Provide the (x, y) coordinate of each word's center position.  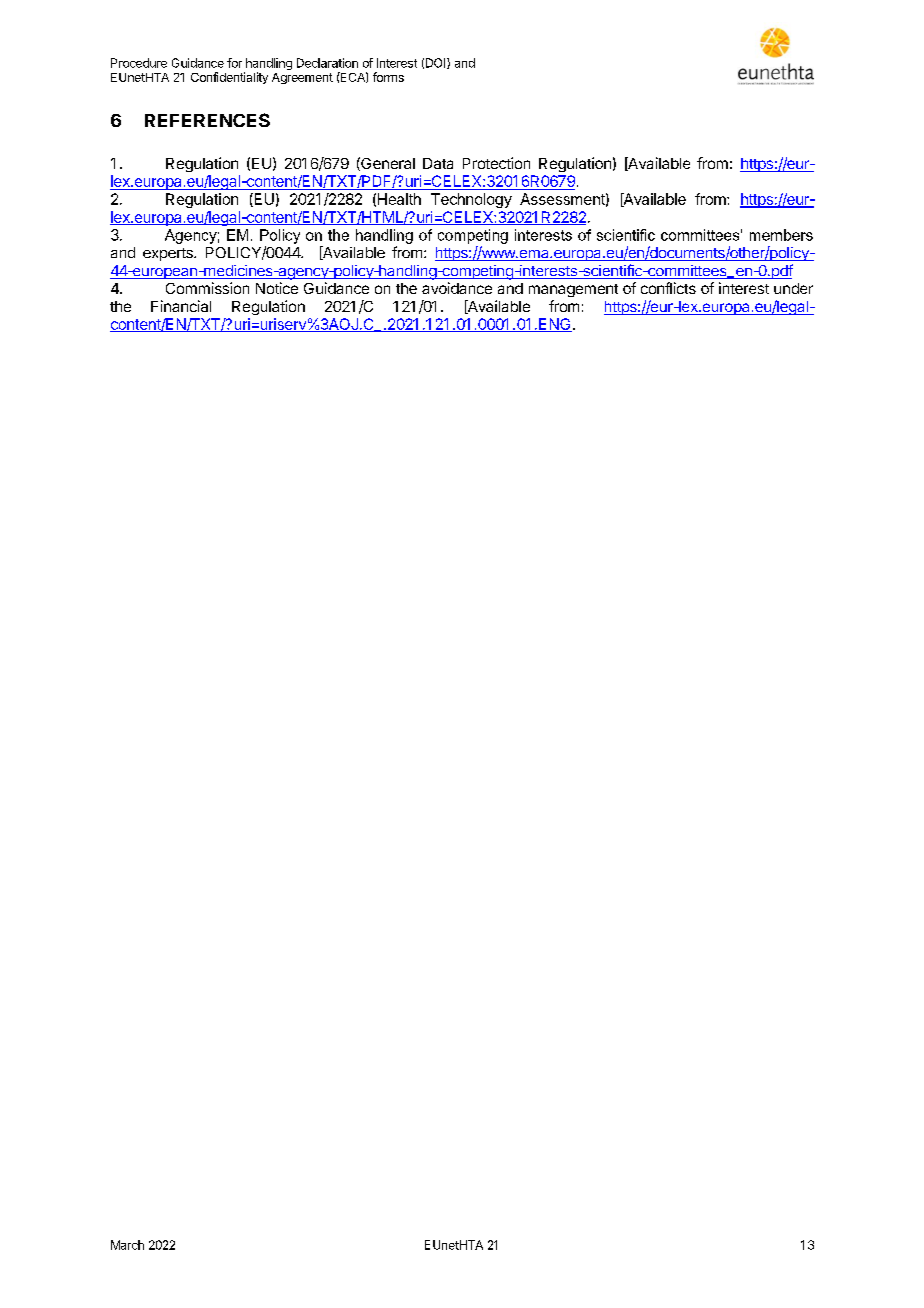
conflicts (668, 288)
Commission (207, 288)
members (781, 235)
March (127, 1245)
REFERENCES (207, 120)
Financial (181, 306)
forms (388, 77)
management (573, 290)
